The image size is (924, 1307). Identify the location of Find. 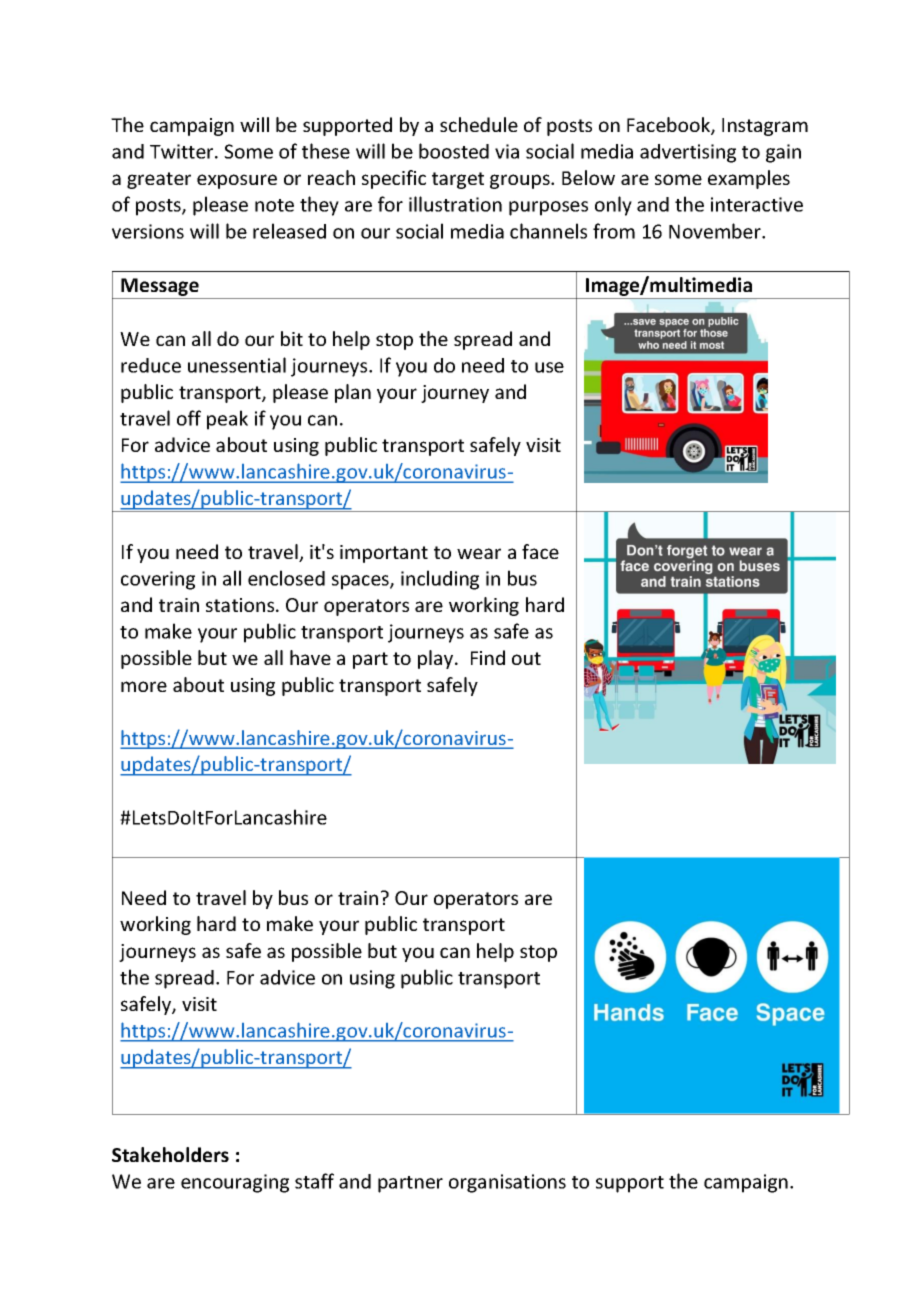
(488, 657).
